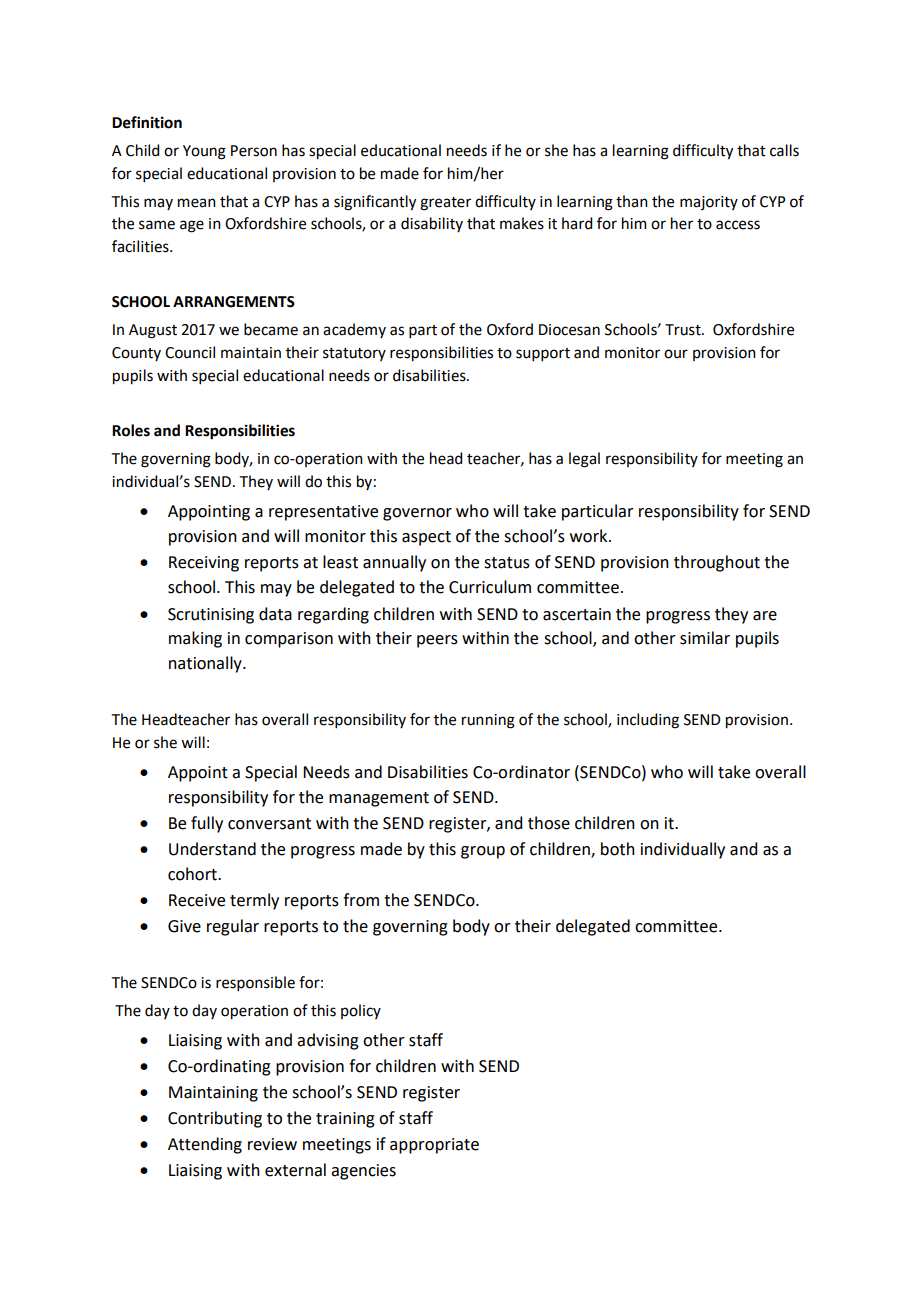 The image size is (924, 1308). I want to click on Receiving, so click(204, 564).
